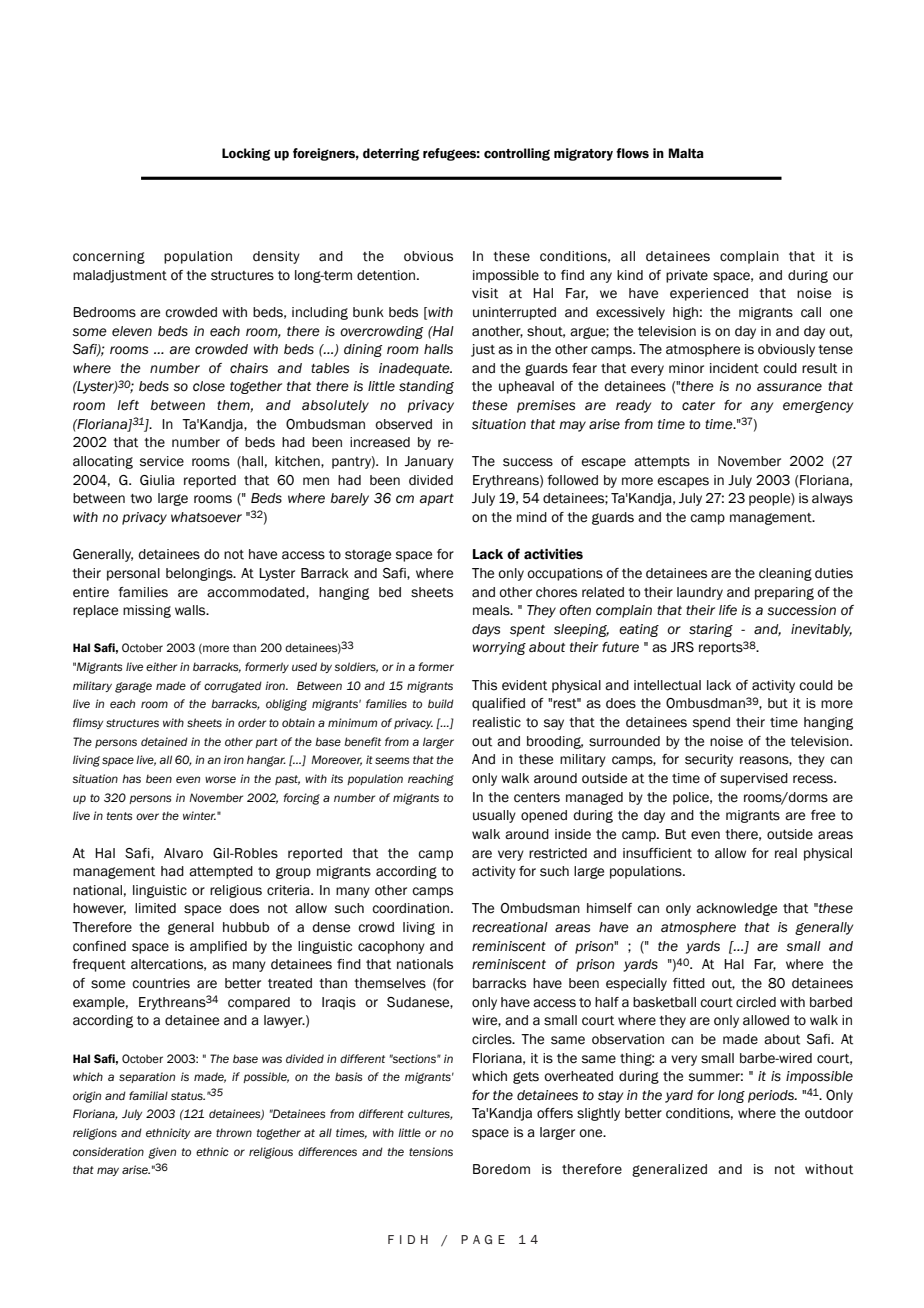  What do you see at coordinates (517, 154) in the screenshot?
I see `controlling` at bounding box center [517, 154].
